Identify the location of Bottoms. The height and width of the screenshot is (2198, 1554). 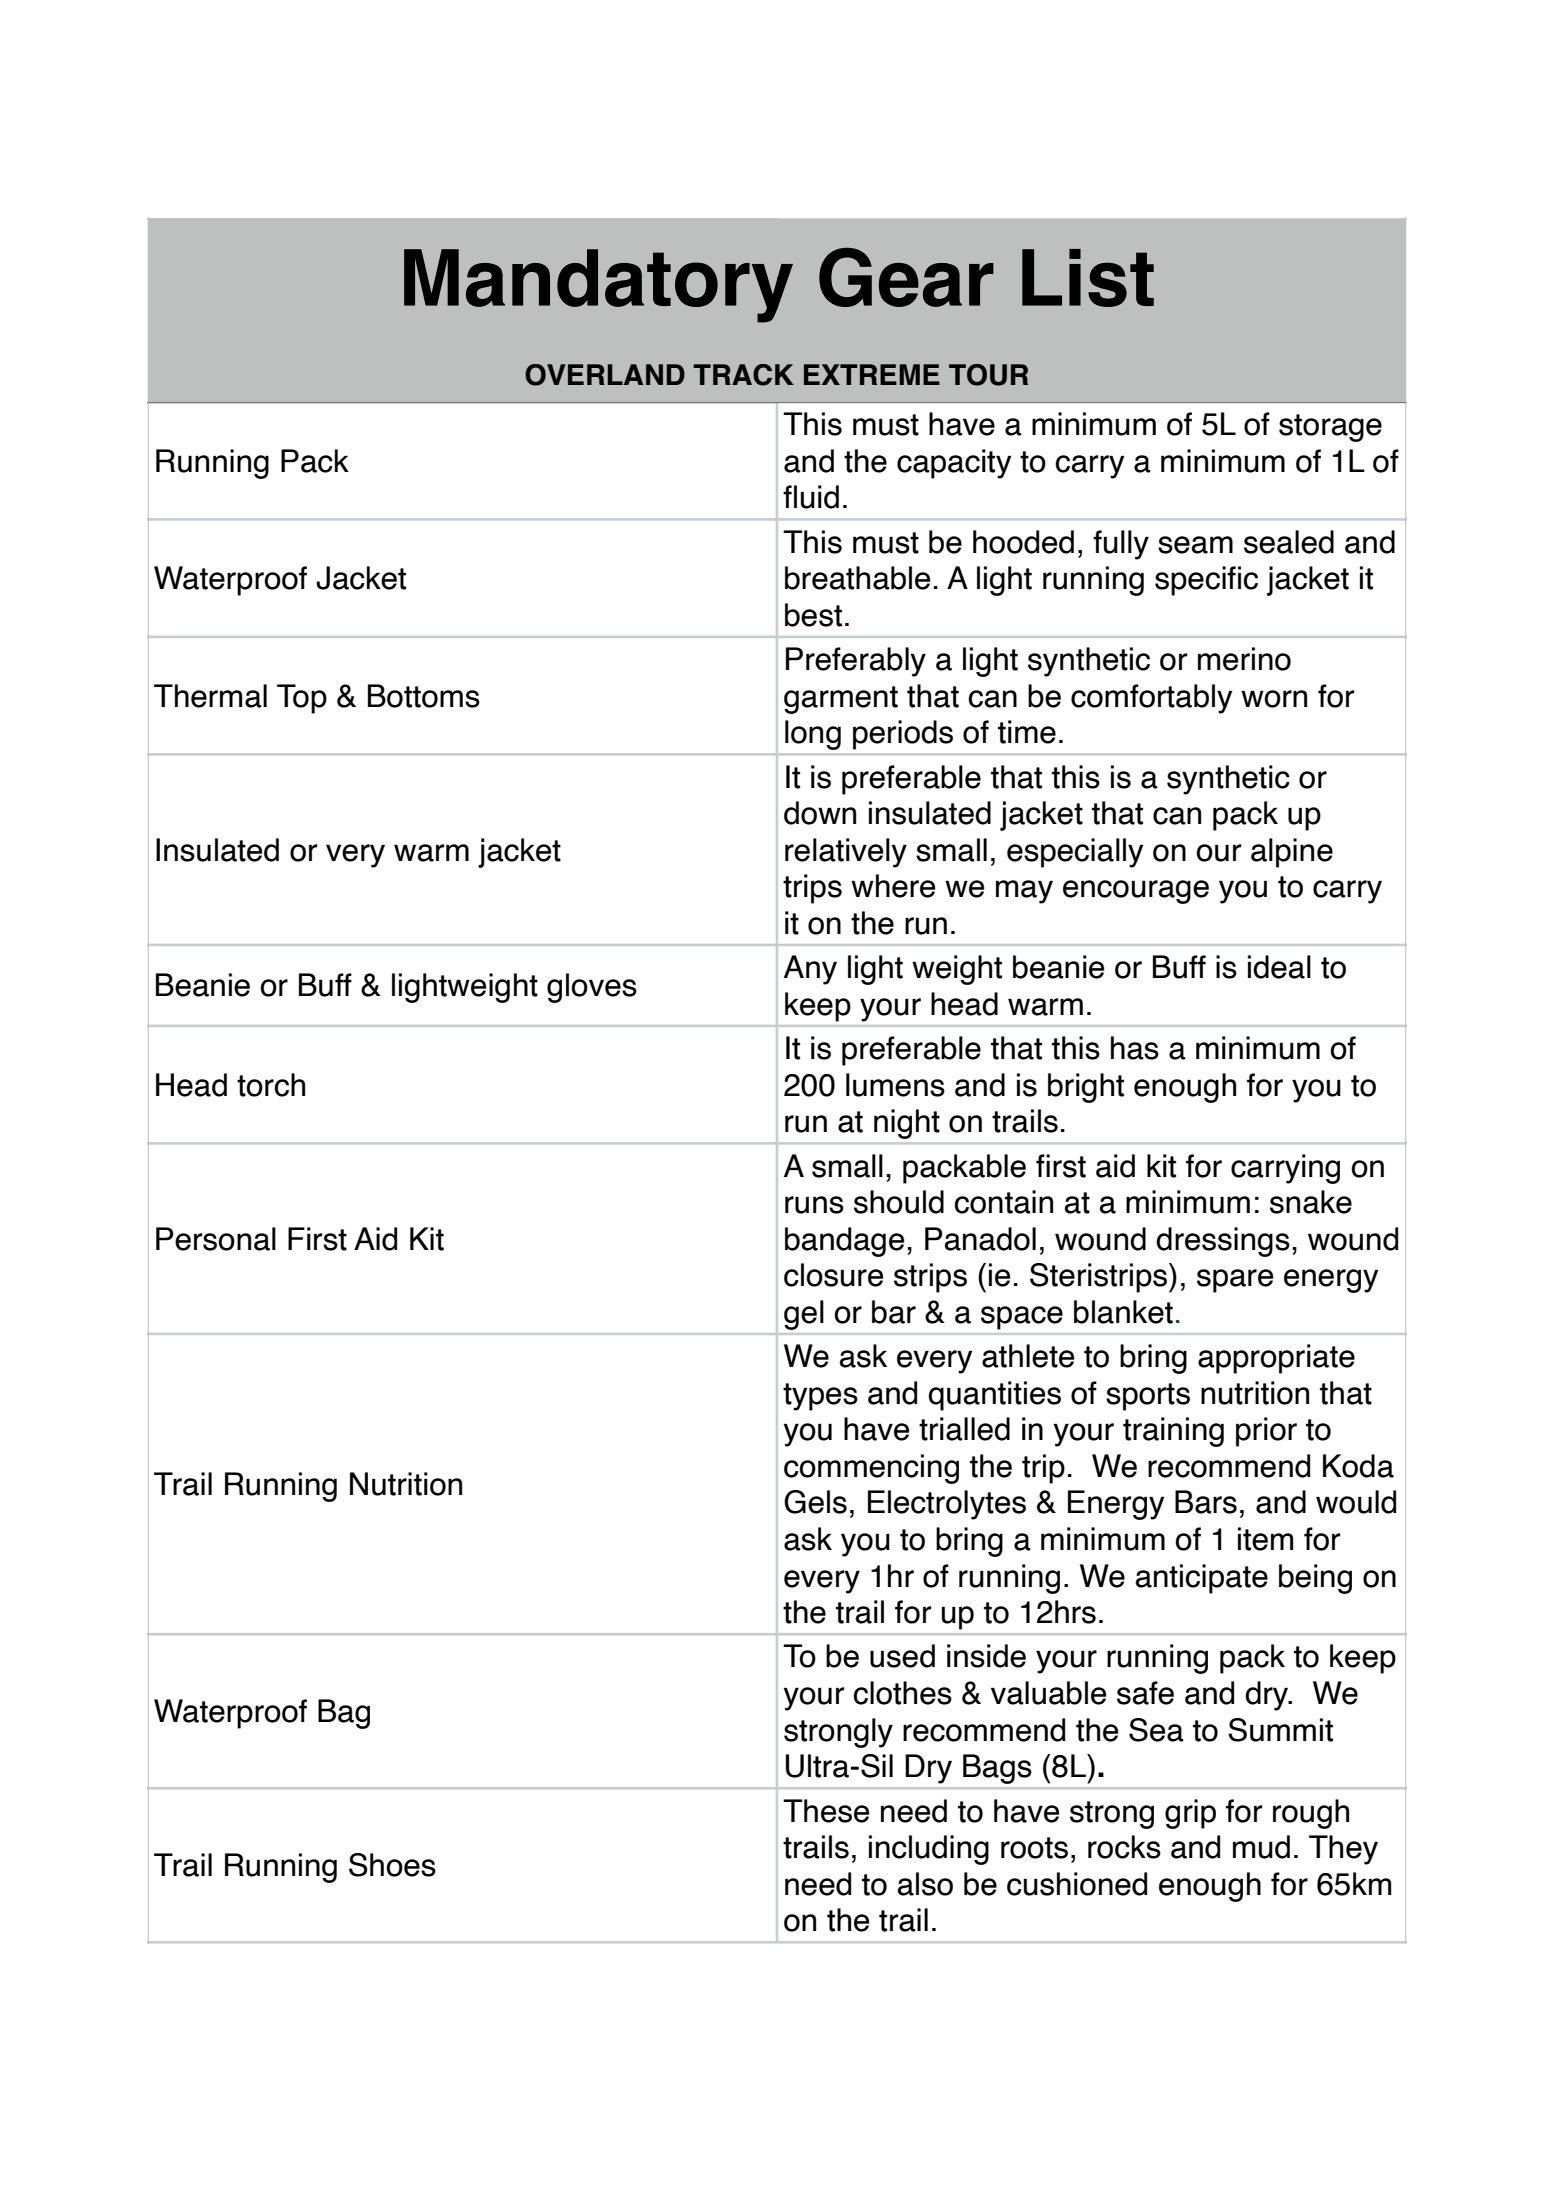
(424, 696).
